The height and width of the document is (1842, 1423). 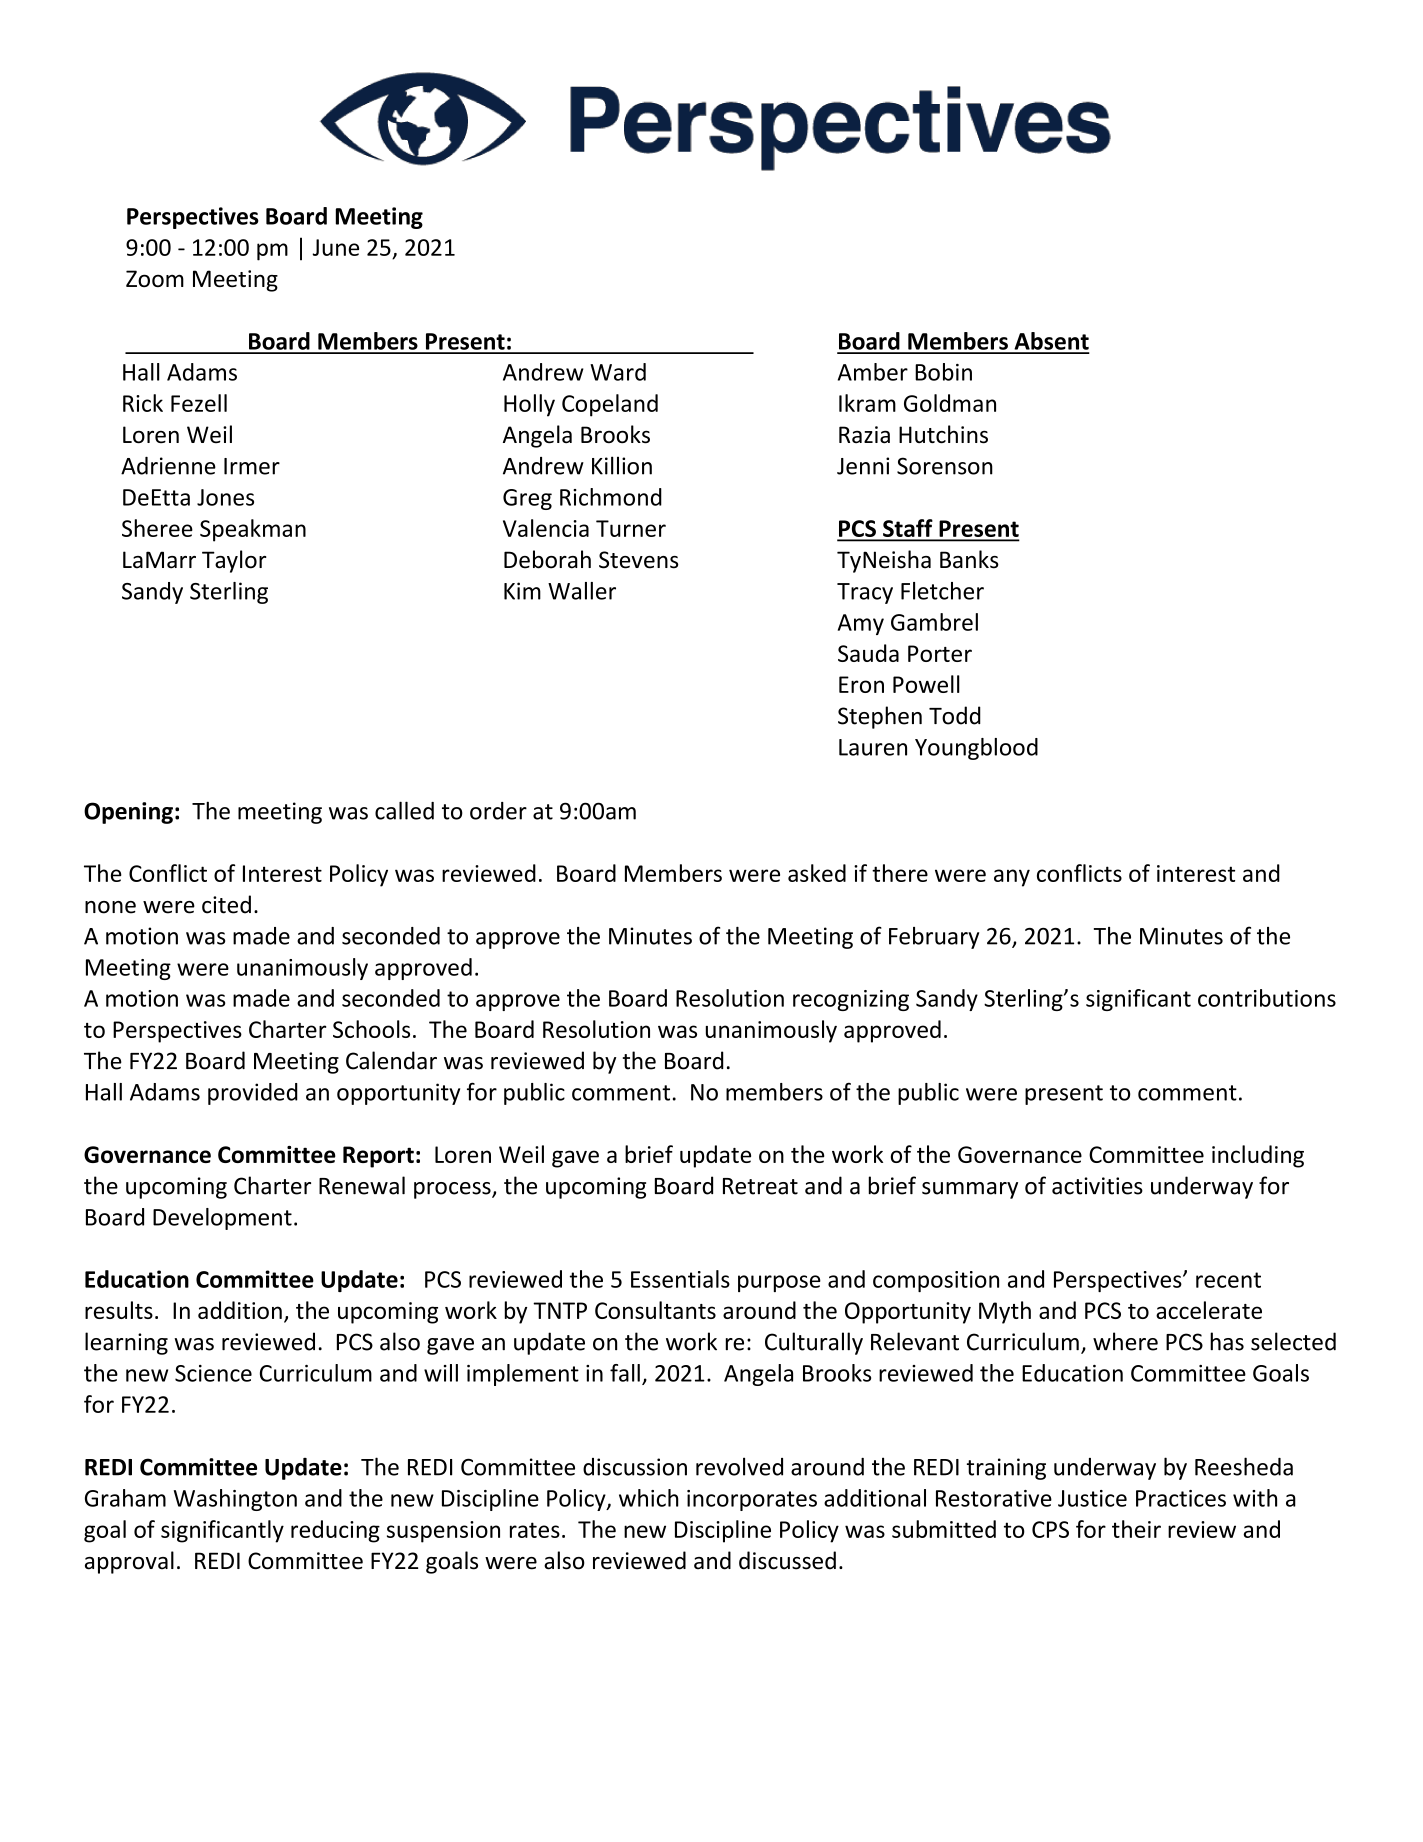 What do you see at coordinates (1012, 878) in the document?
I see `any` at bounding box center [1012, 878].
